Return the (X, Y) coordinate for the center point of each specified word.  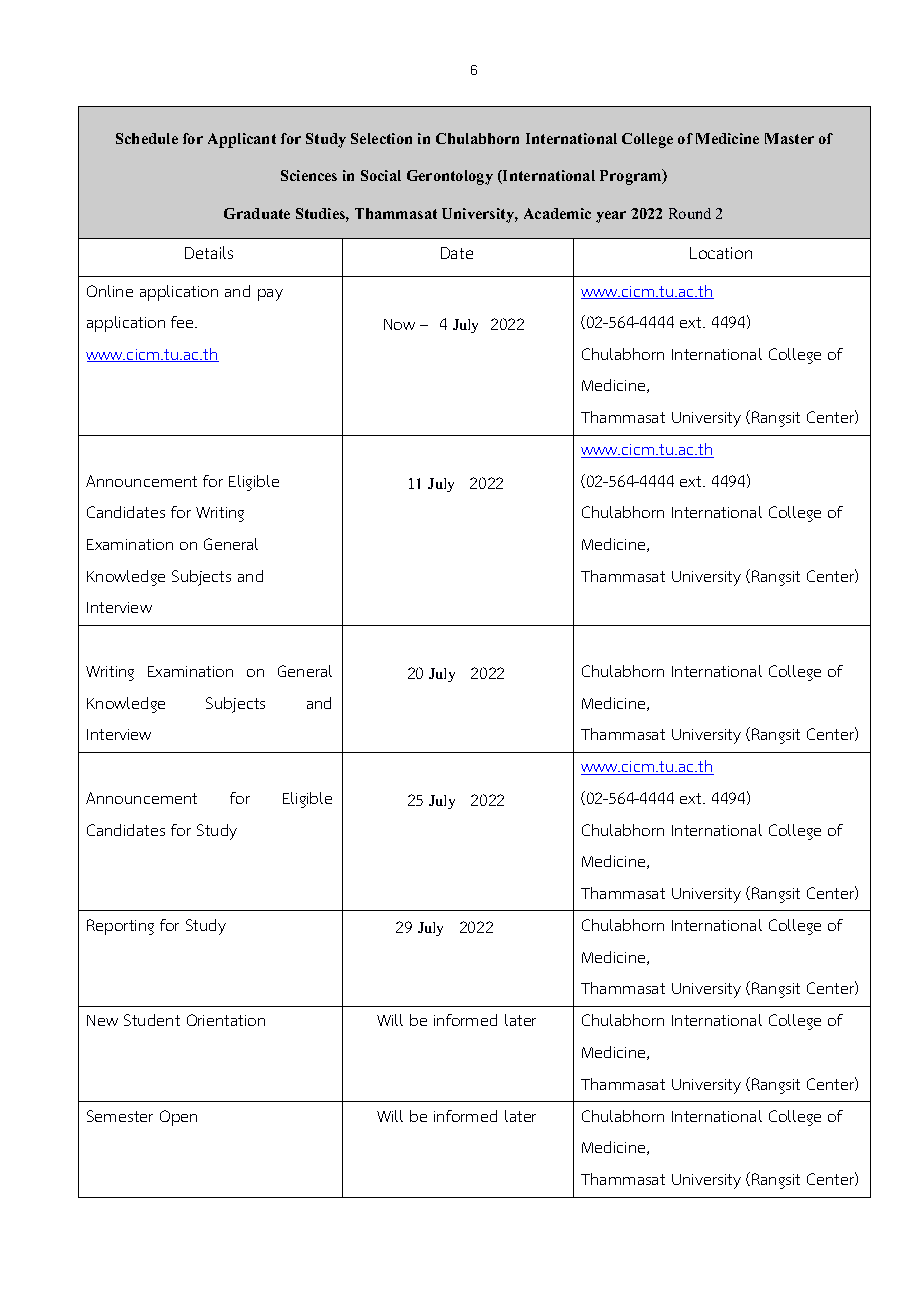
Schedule (147, 138)
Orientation (226, 1020)
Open (178, 1118)
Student (152, 1020)
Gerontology (450, 177)
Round (690, 213)
